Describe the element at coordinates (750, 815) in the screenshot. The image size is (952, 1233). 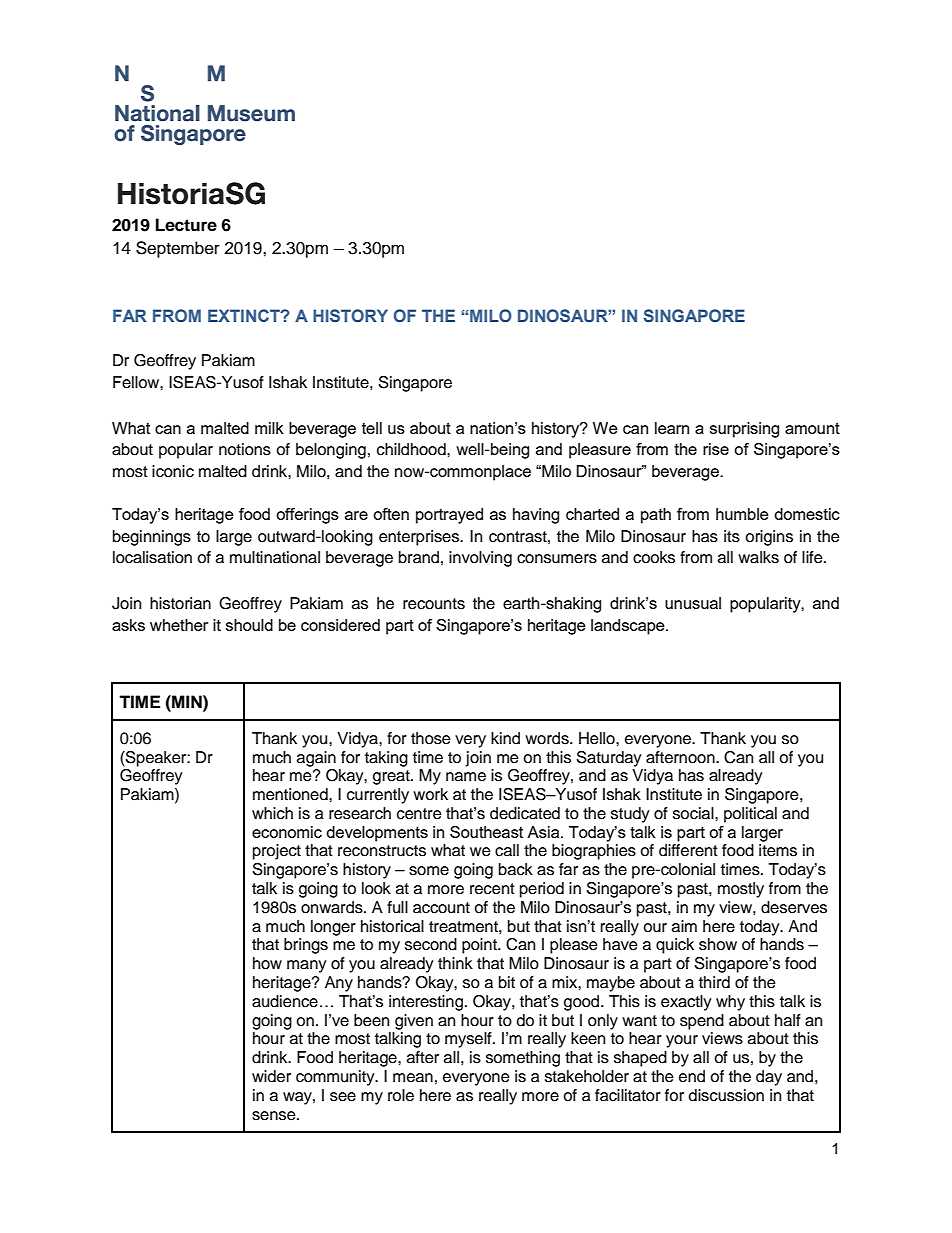
I see `political` at that location.
